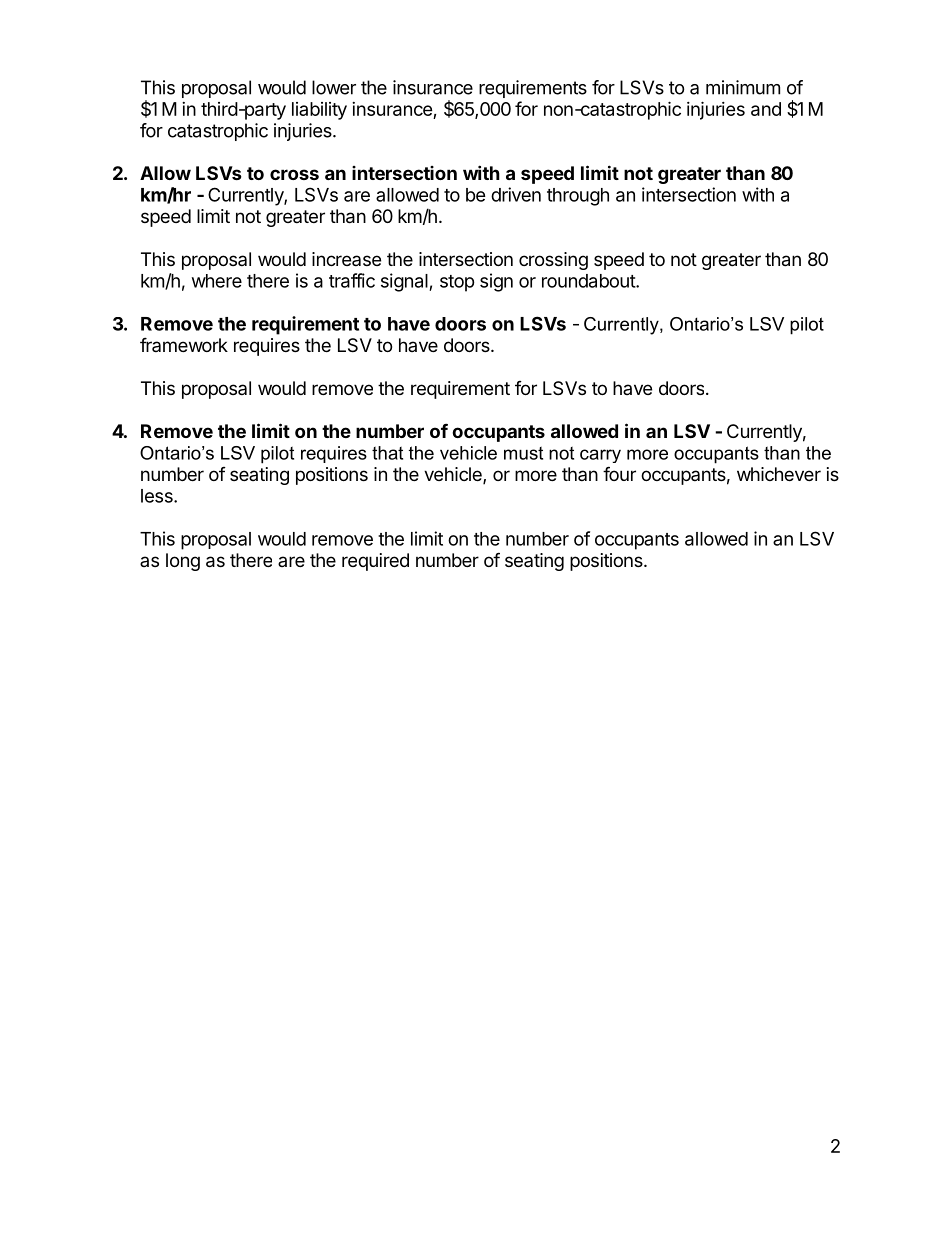  Describe the element at coordinates (589, 281) in the screenshot. I see `roundabout` at that location.
